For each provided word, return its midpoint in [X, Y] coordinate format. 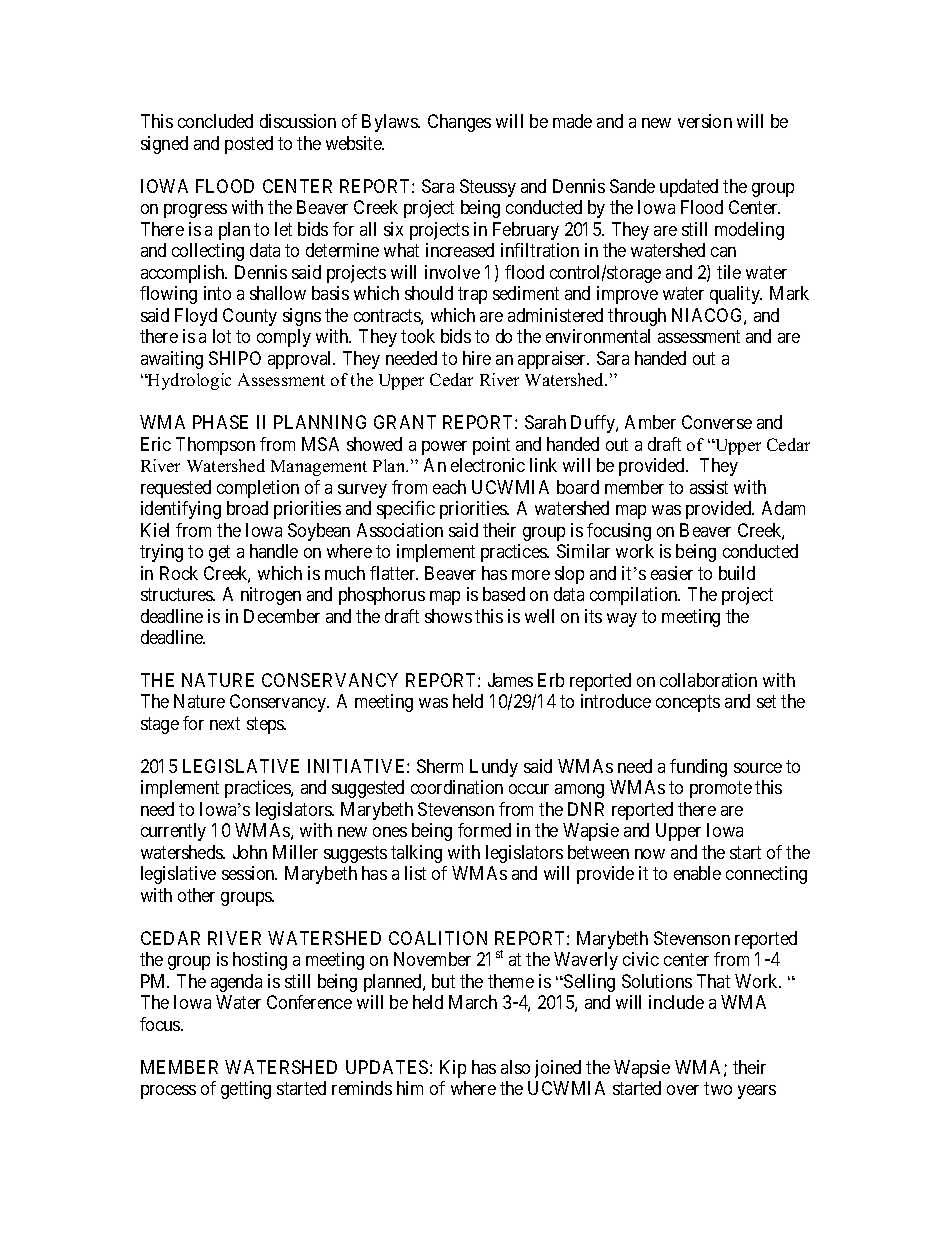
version [705, 121]
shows [448, 616]
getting [246, 1090]
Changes [459, 123]
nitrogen [271, 596]
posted [249, 145]
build [737, 573]
